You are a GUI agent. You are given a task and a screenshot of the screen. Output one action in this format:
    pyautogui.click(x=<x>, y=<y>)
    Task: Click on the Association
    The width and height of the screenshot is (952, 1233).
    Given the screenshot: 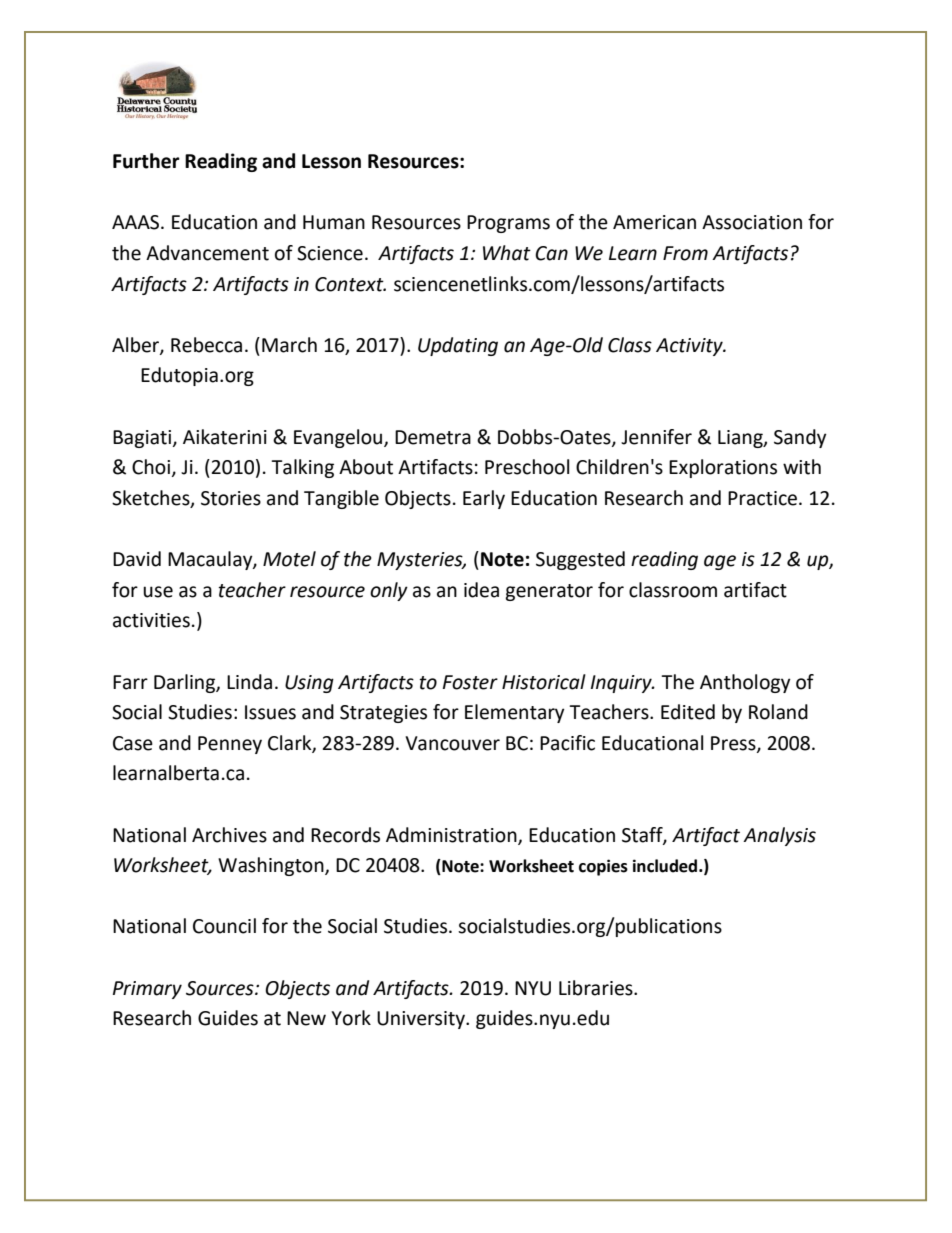 What is the action you would take?
    pyautogui.click(x=752, y=222)
